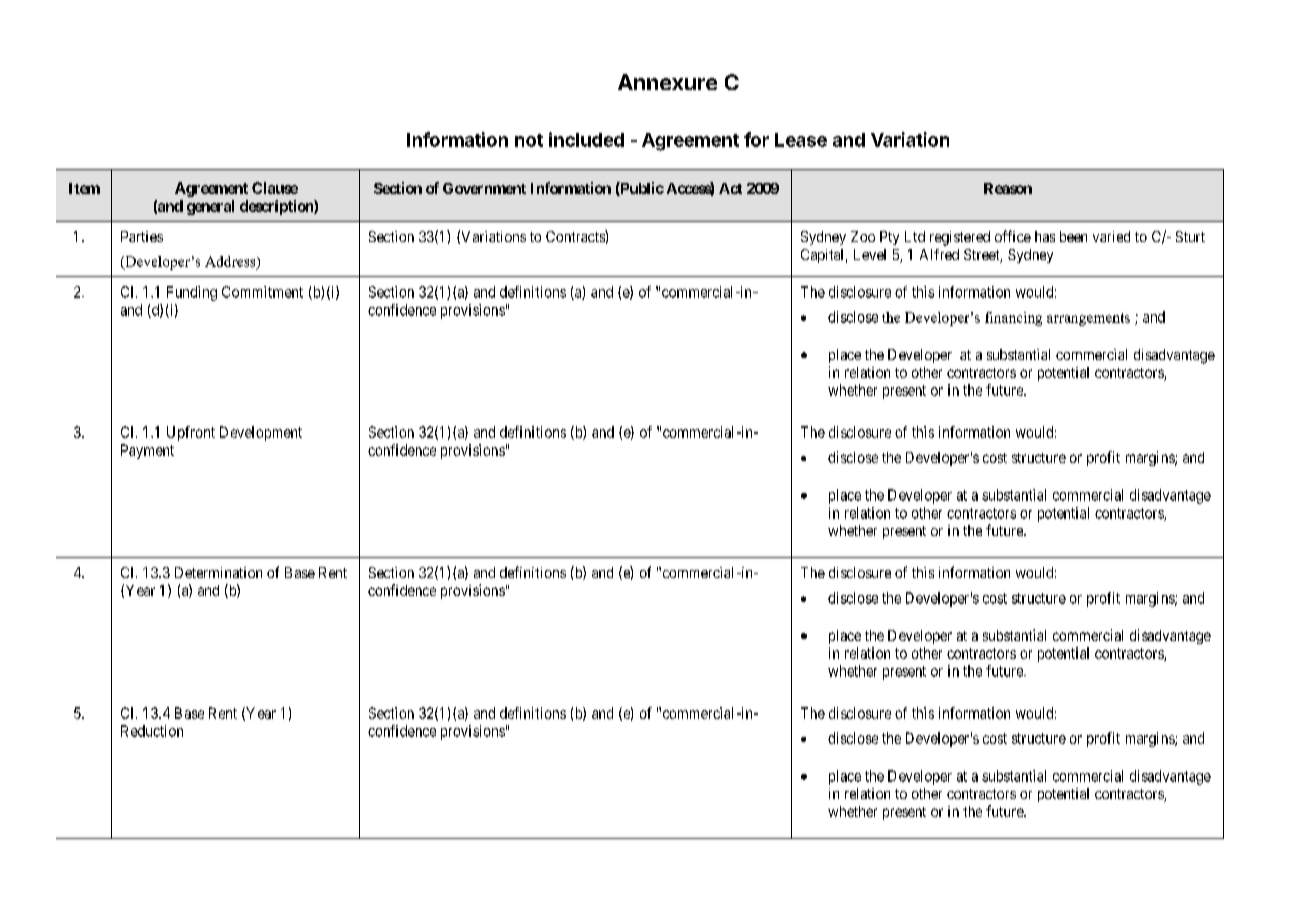  I want to click on Reason, so click(1008, 188).
